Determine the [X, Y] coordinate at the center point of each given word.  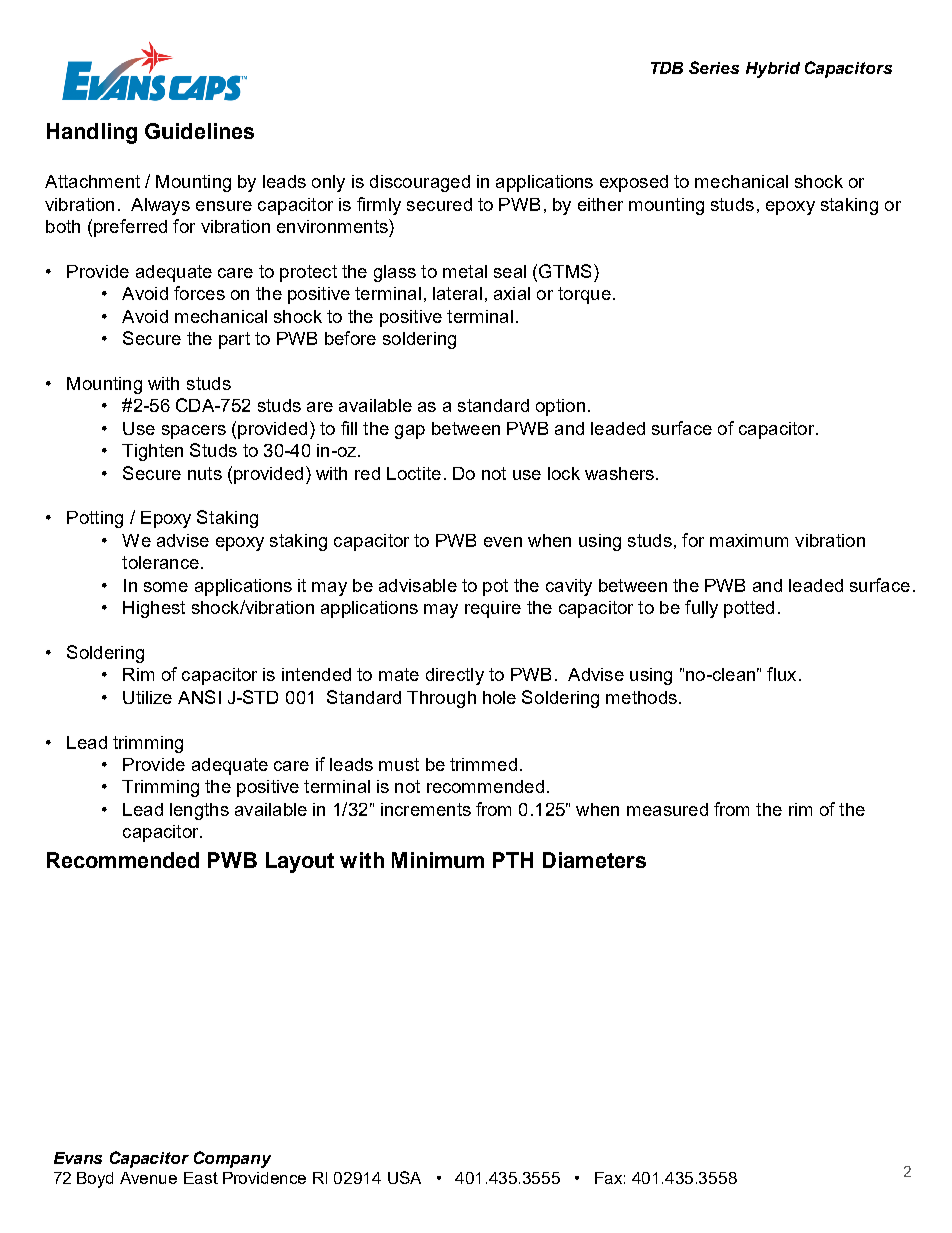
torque [584, 295]
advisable [418, 585]
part [234, 340]
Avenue [148, 1178]
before [350, 338]
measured [667, 809]
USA [404, 1177]
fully [701, 609]
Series [714, 67]
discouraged [420, 183]
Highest [154, 609]
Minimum [438, 860]
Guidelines [199, 131]
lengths [199, 811]
